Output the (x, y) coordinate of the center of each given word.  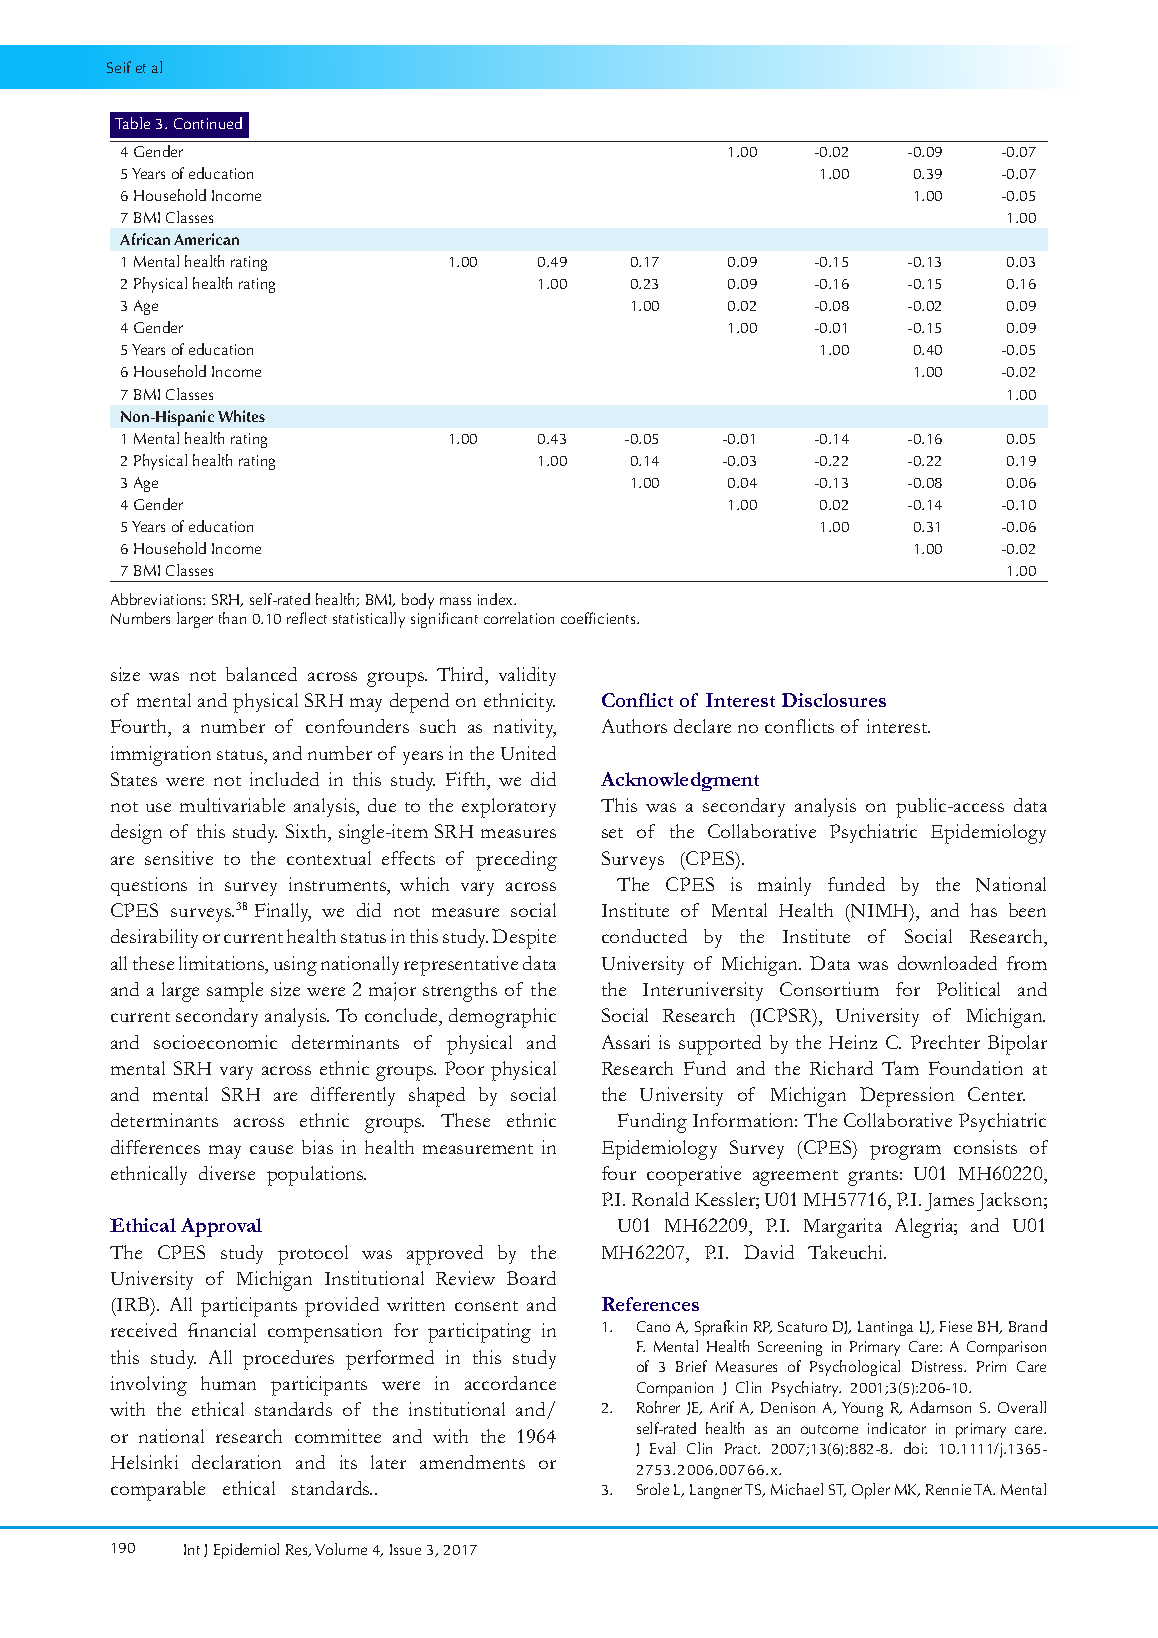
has (984, 910)
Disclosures (834, 700)
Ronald (660, 1199)
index (497, 599)
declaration (236, 1462)
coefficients (599, 618)
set (612, 833)
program (905, 1152)
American (206, 239)
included (284, 779)
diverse (227, 1173)
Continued (208, 123)
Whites (241, 416)
